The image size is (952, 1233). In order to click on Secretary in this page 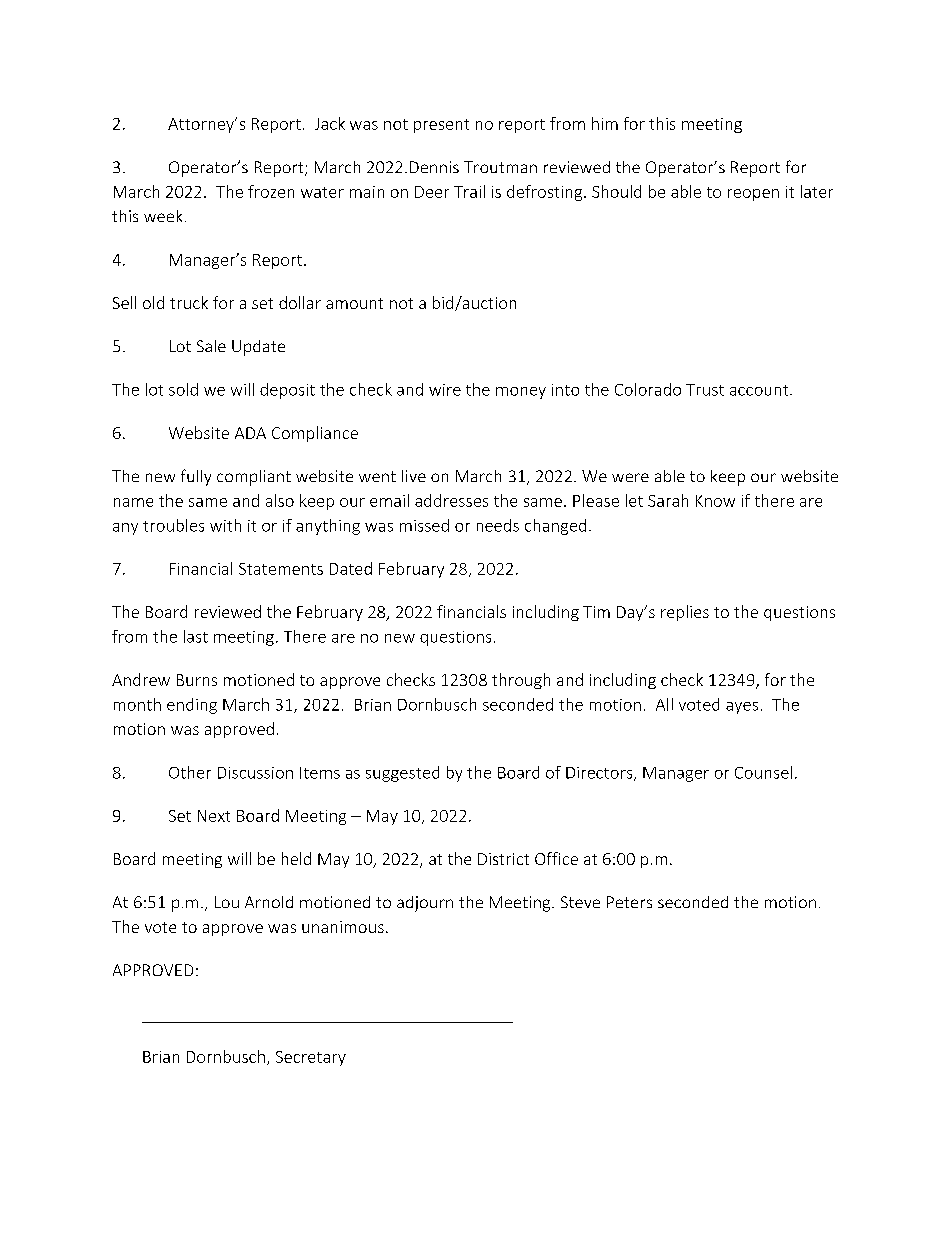, I will do `click(311, 1058)`.
